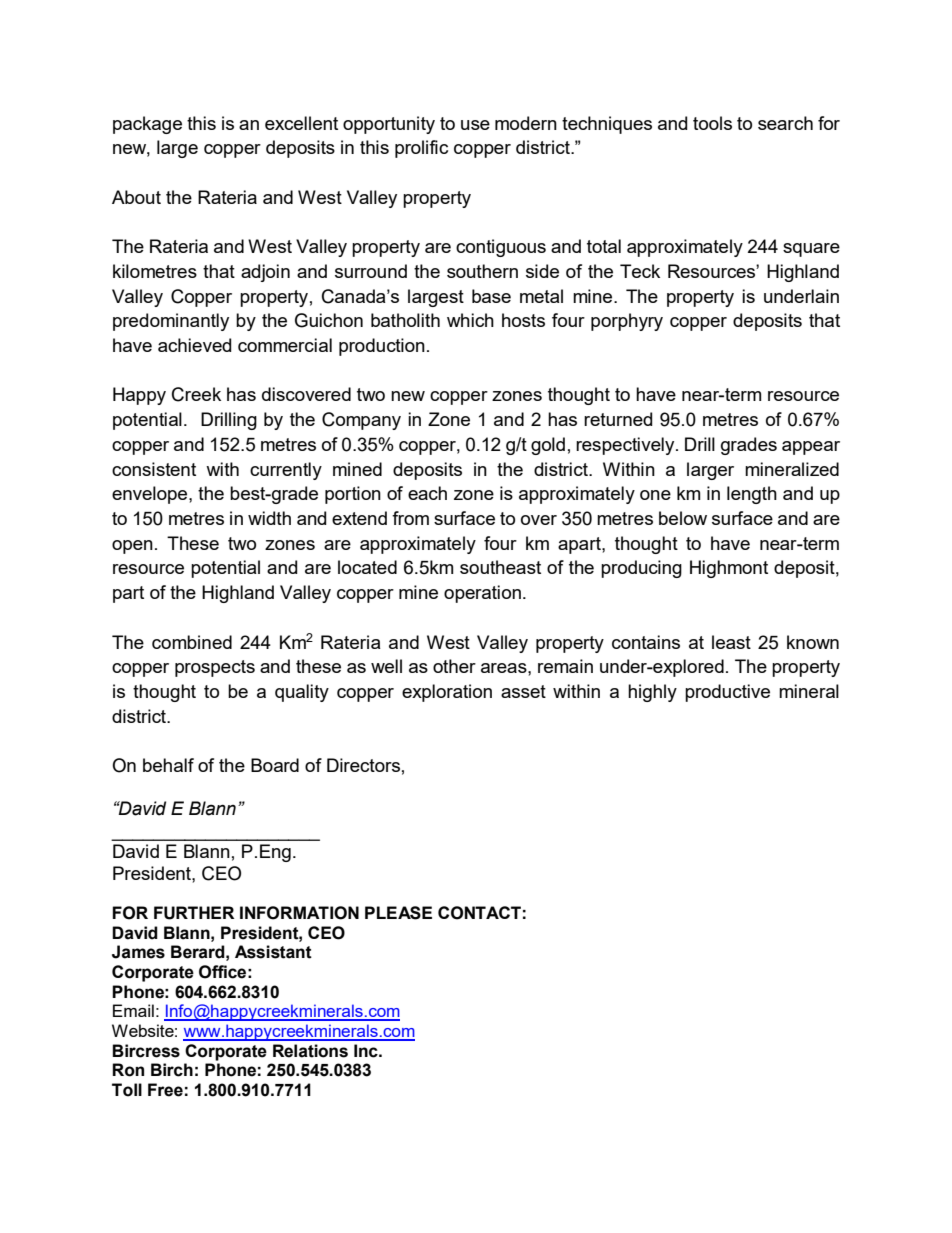 Image resolution: width=952 pixels, height=1233 pixels. What do you see at coordinates (194, 345) in the screenshot?
I see `achieved` at bounding box center [194, 345].
